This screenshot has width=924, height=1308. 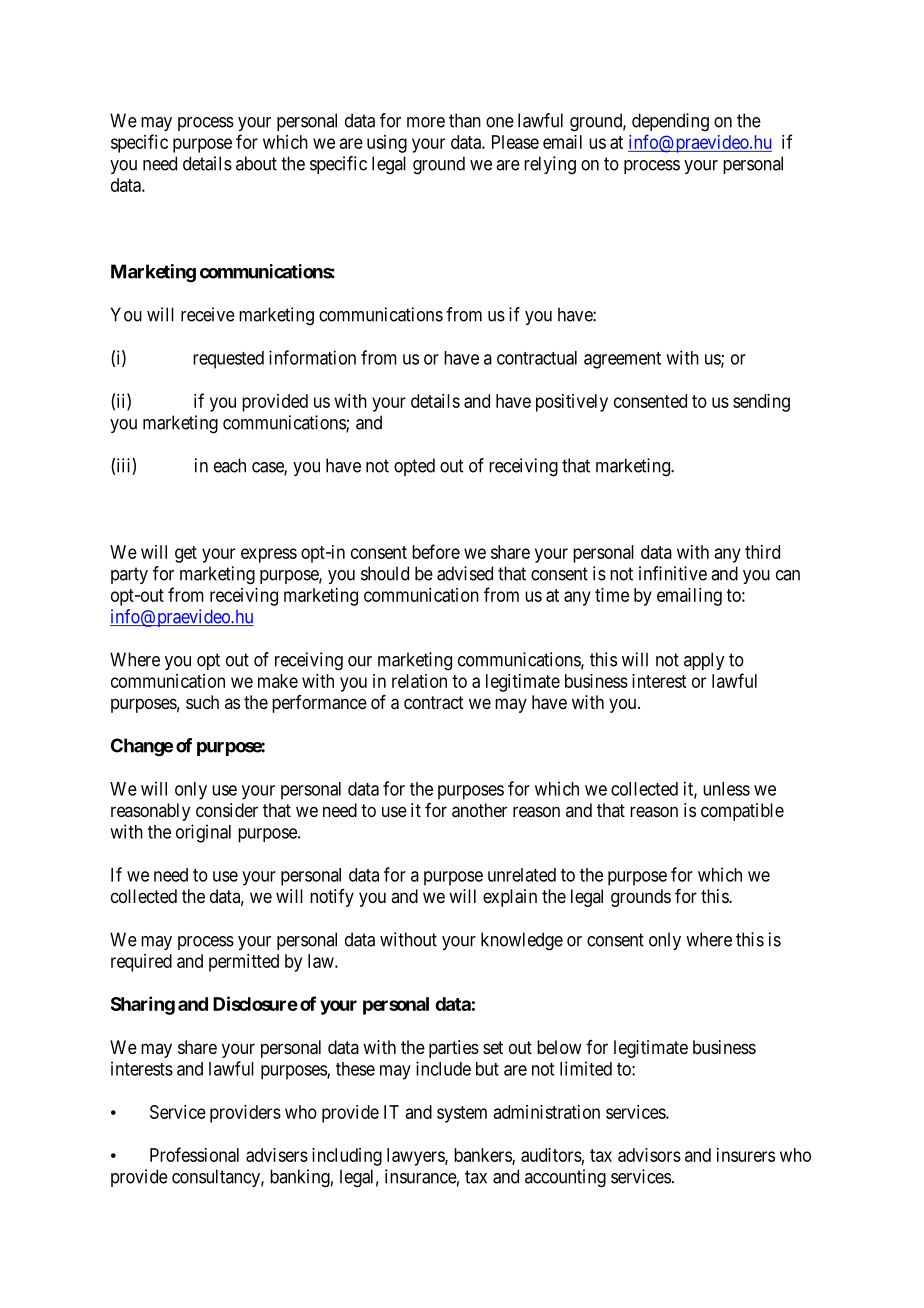 I want to click on about, so click(x=256, y=163).
